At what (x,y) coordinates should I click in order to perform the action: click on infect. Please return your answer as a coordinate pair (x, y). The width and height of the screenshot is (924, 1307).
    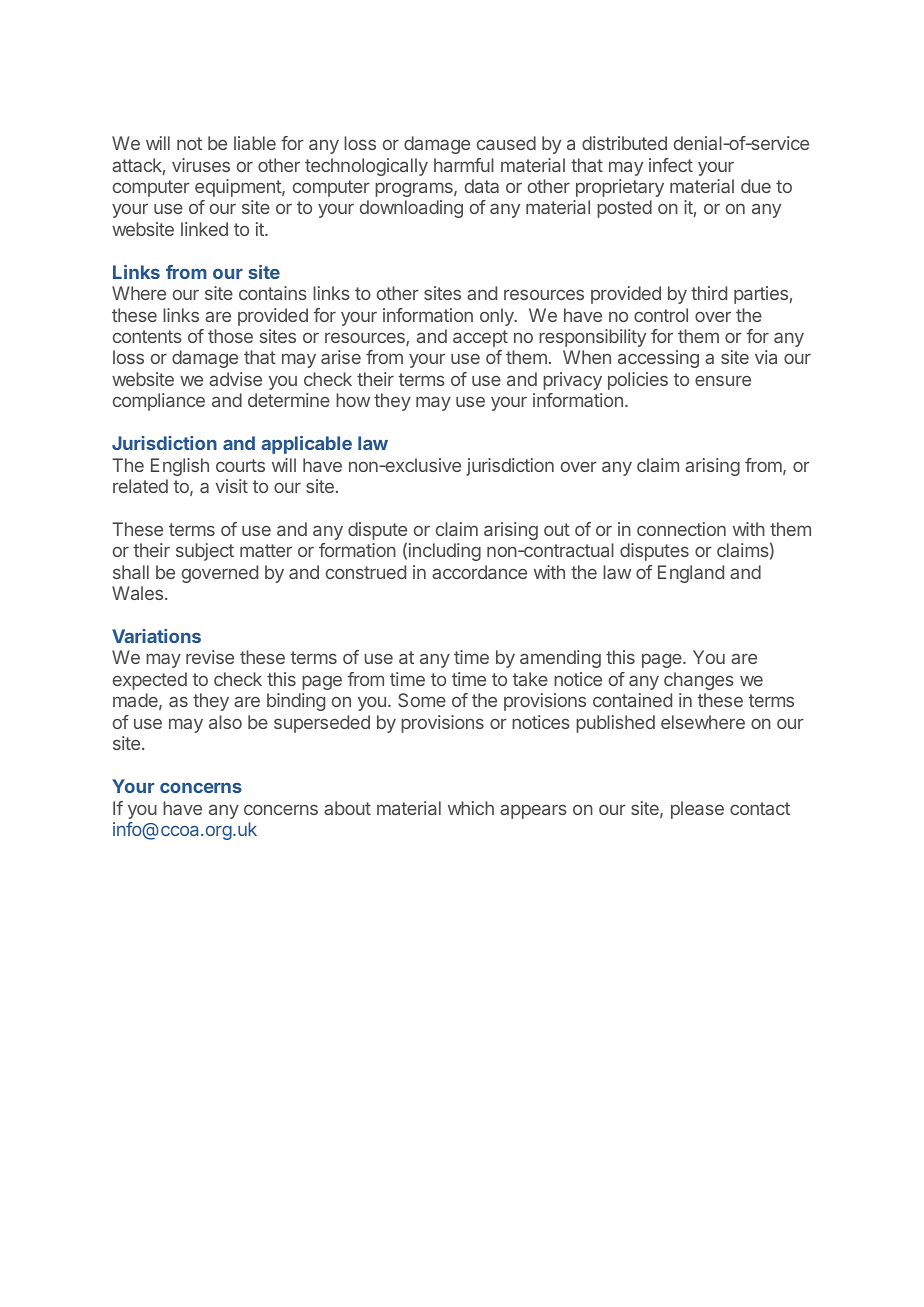
    Looking at the image, I should click on (671, 165).
